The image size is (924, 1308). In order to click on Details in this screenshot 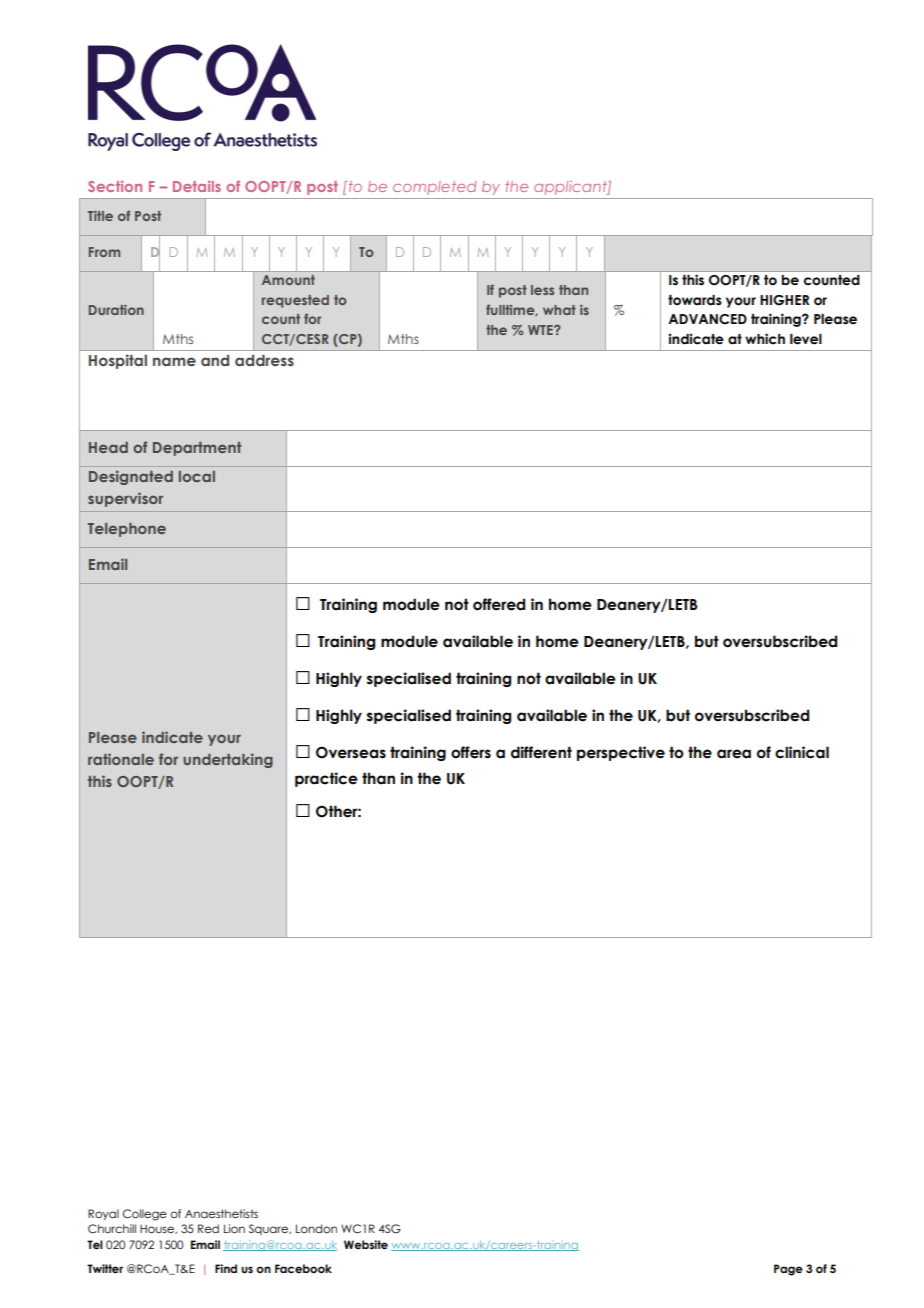, I will do `click(197, 186)`.
